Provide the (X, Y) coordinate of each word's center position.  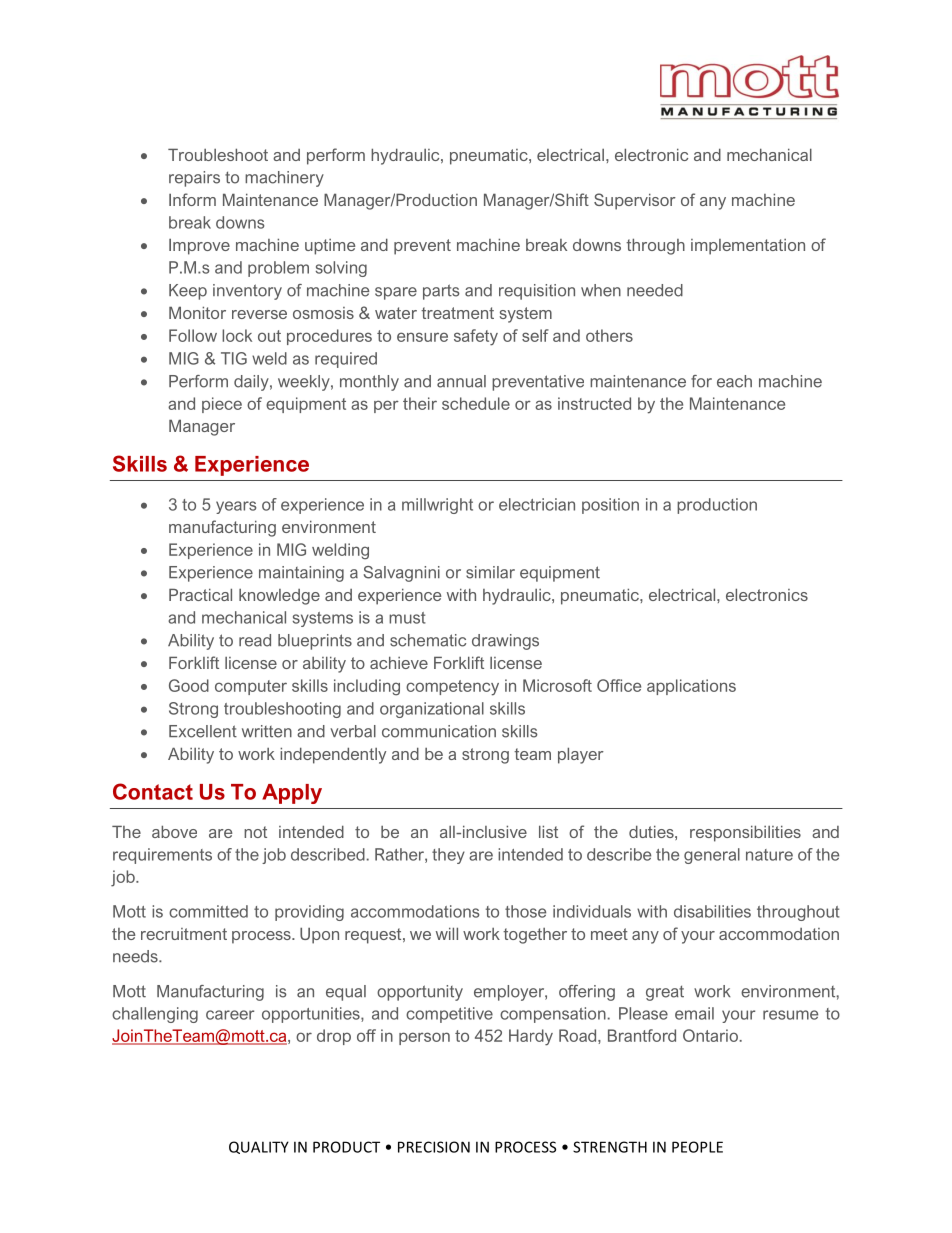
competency (452, 688)
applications (691, 687)
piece (222, 405)
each (734, 381)
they (448, 856)
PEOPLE (697, 1147)
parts (441, 292)
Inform (192, 199)
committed (208, 911)
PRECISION (434, 1147)
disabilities (712, 911)
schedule (476, 403)
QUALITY (259, 1147)
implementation (748, 247)
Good (189, 685)
